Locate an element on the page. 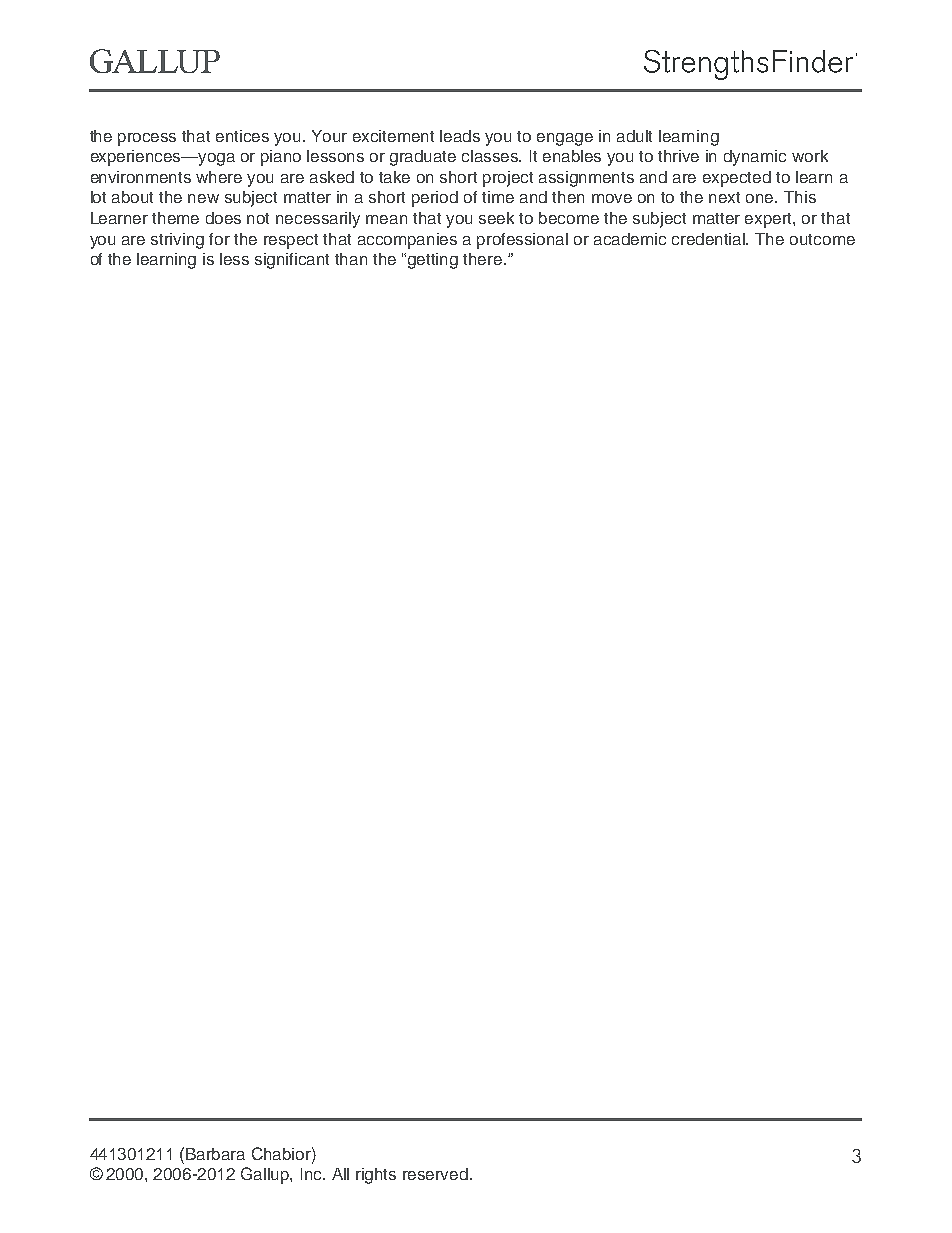 This image has width=952, height=1233. reserved is located at coordinates (437, 1174).
